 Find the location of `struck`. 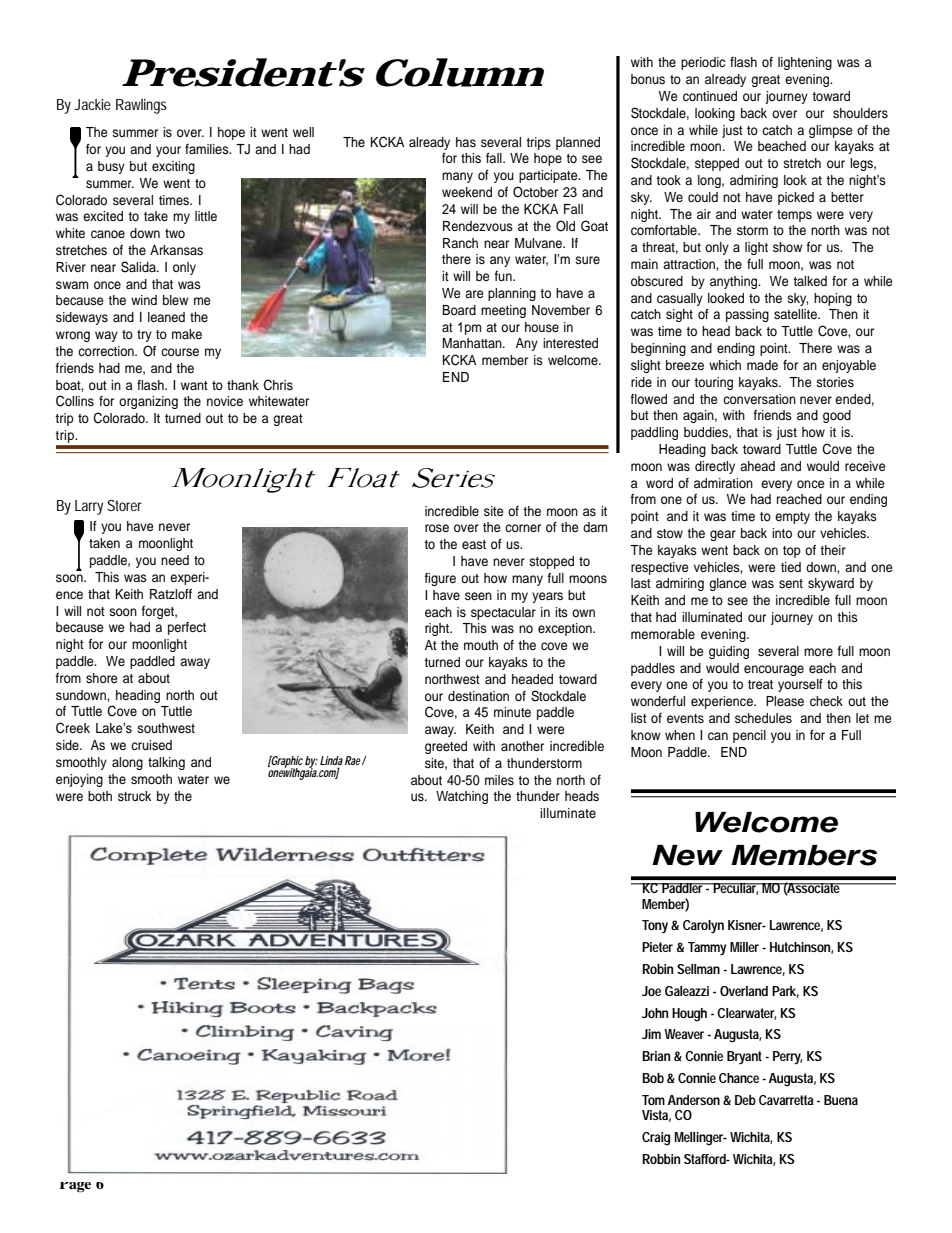

struck is located at coordinates (134, 796).
